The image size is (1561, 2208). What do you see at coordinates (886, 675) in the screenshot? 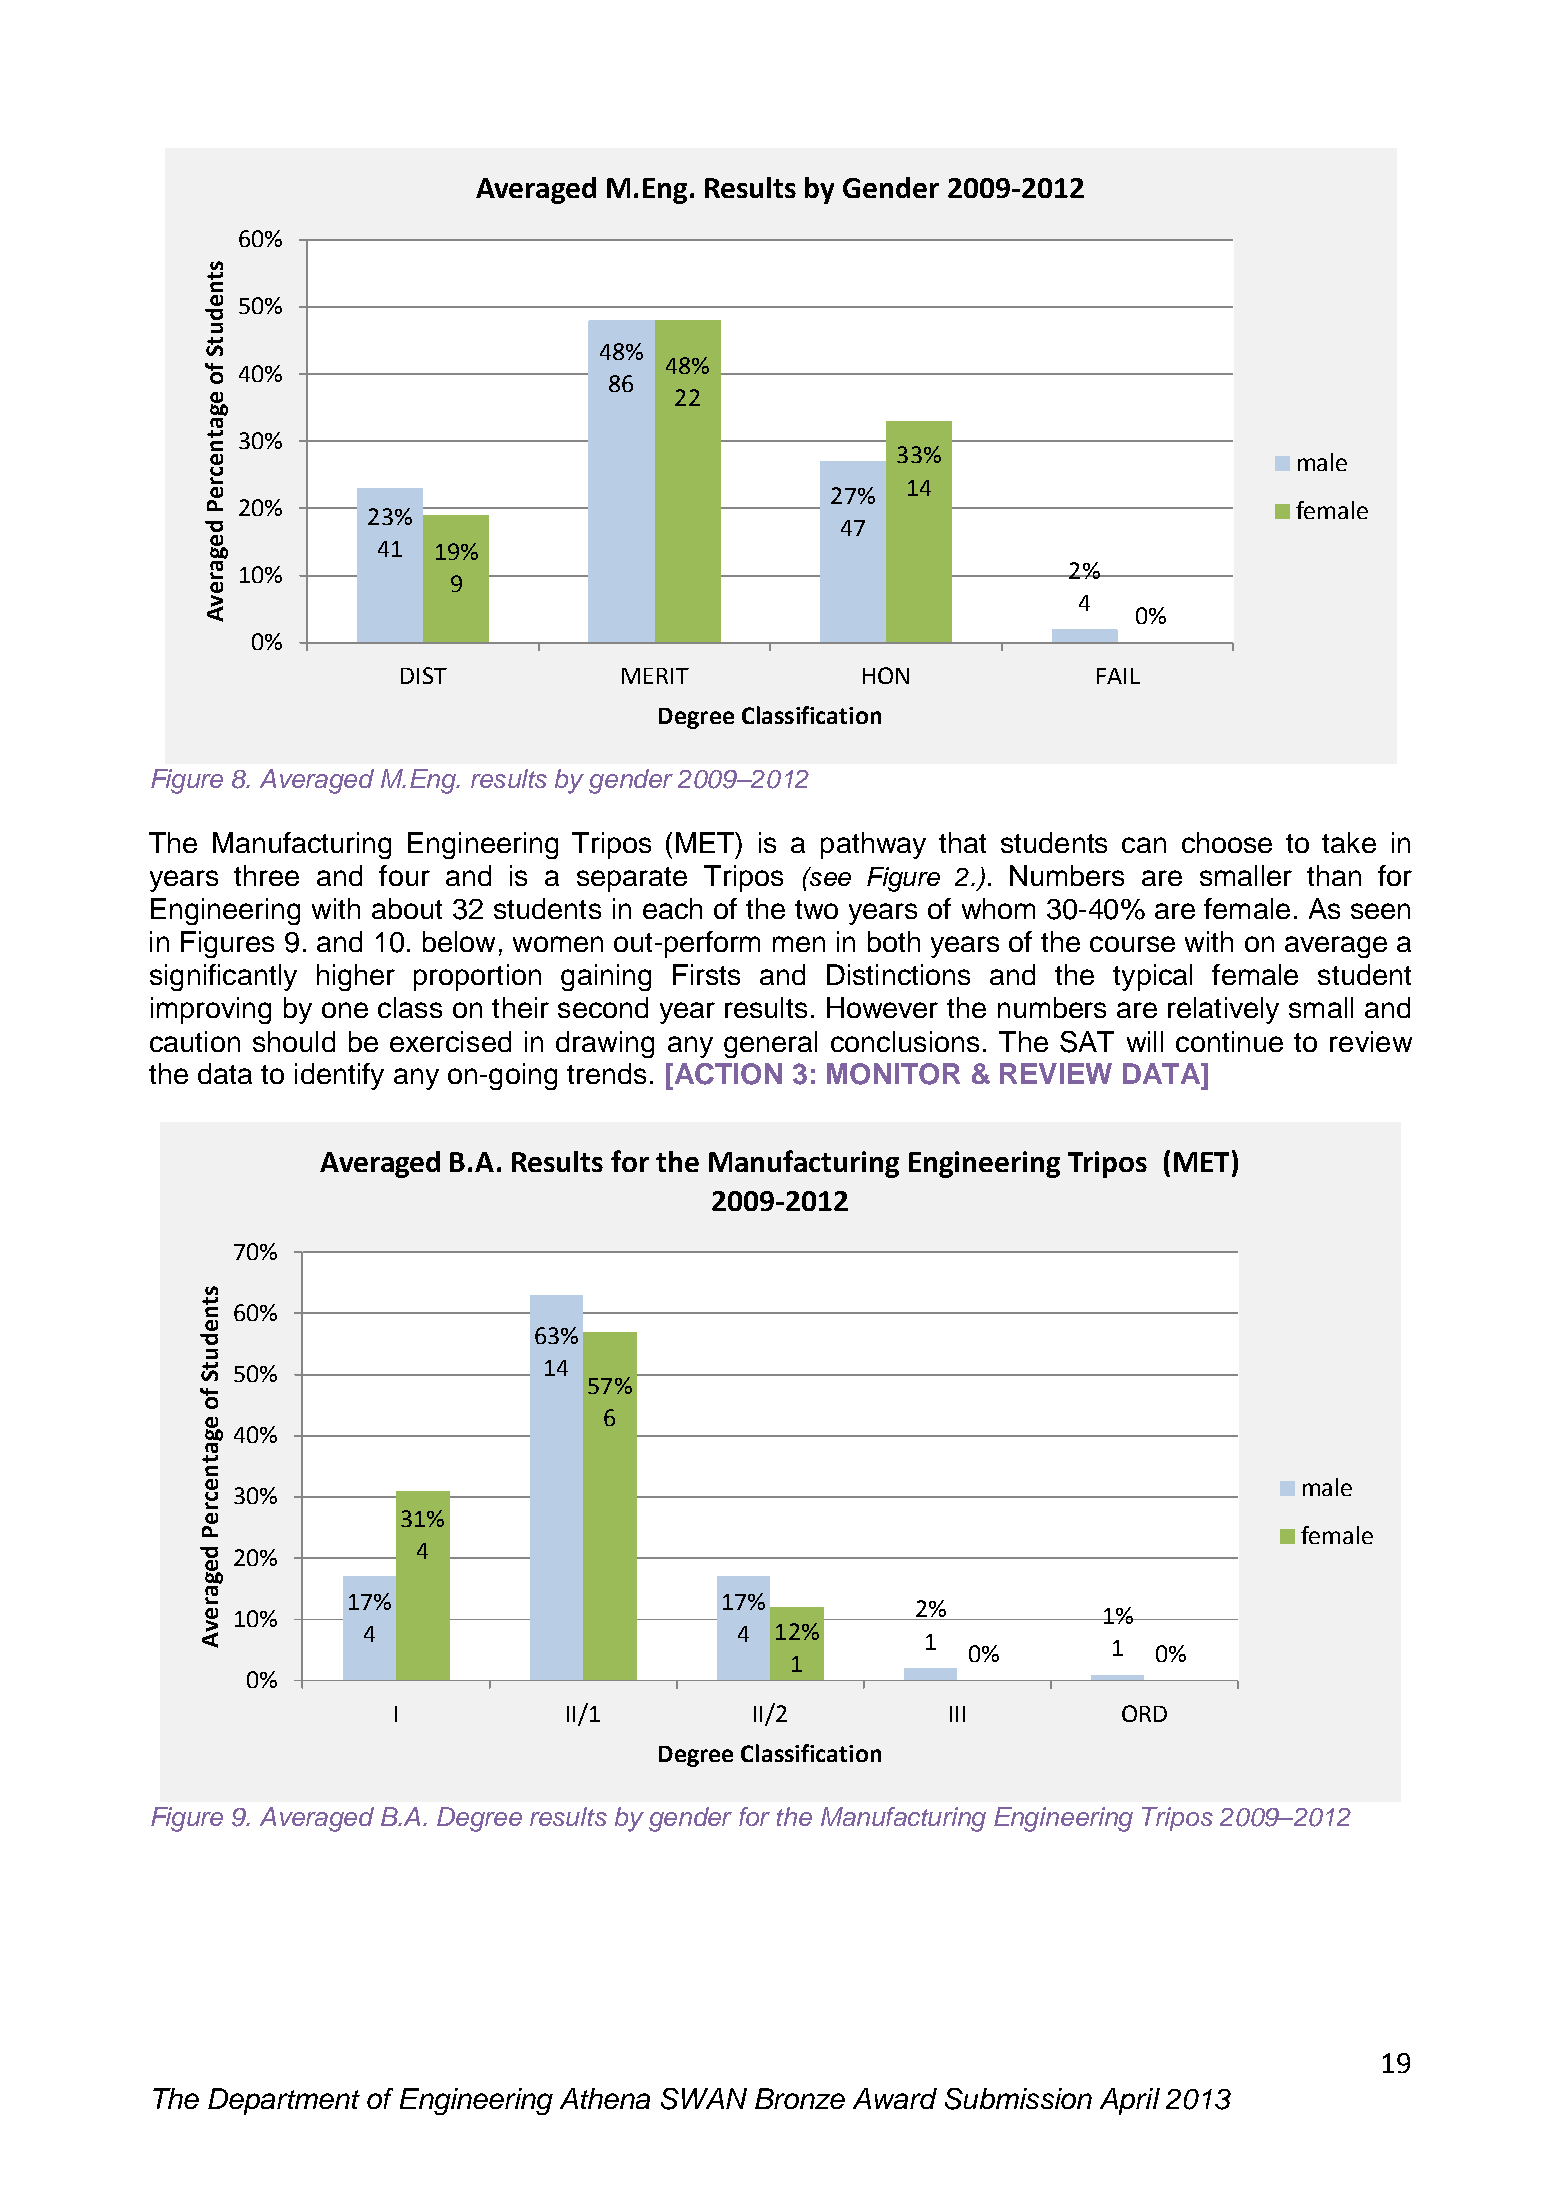
I see `HON` at bounding box center [886, 675].
